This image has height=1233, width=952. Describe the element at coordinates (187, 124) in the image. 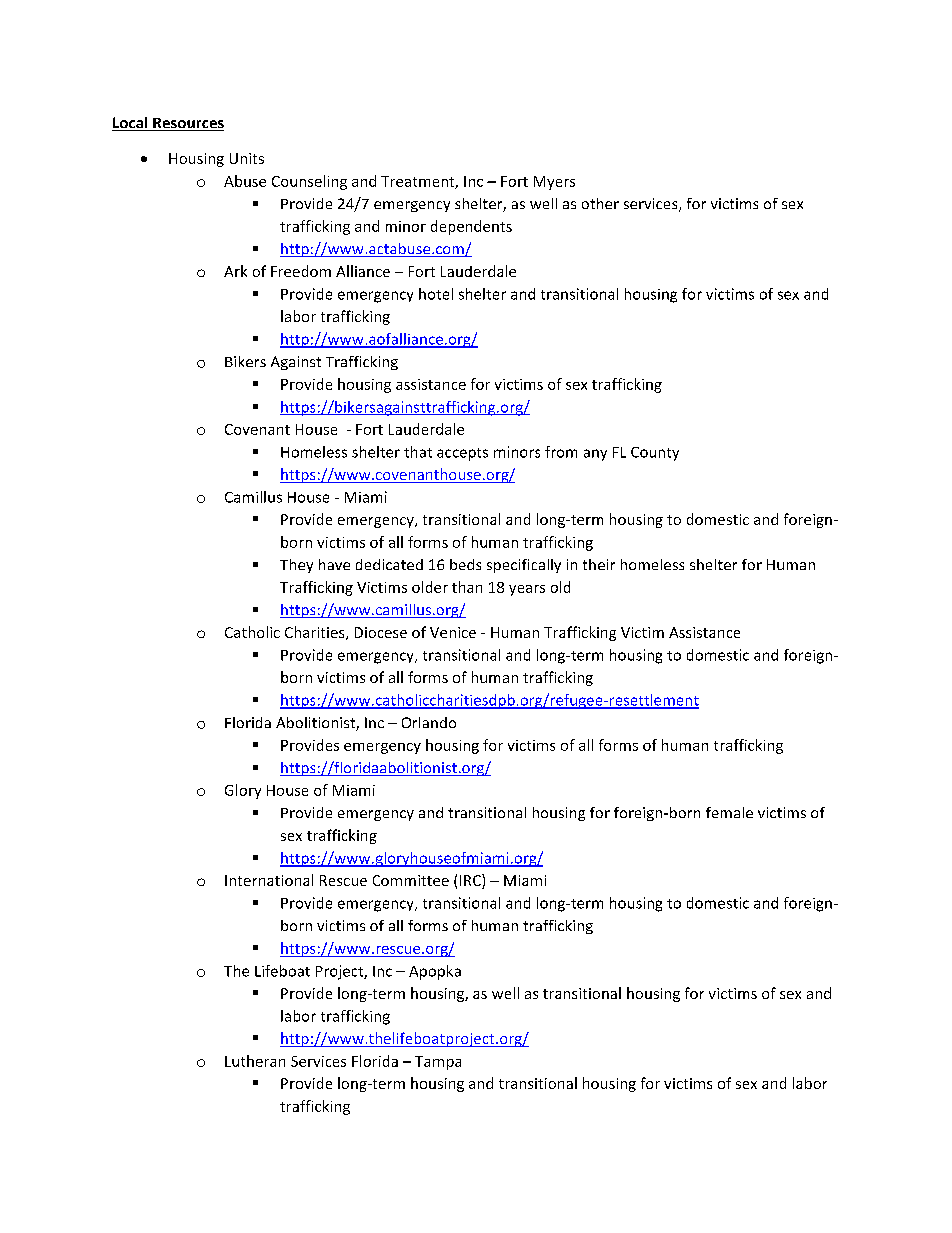

I see `Resources` at that location.
